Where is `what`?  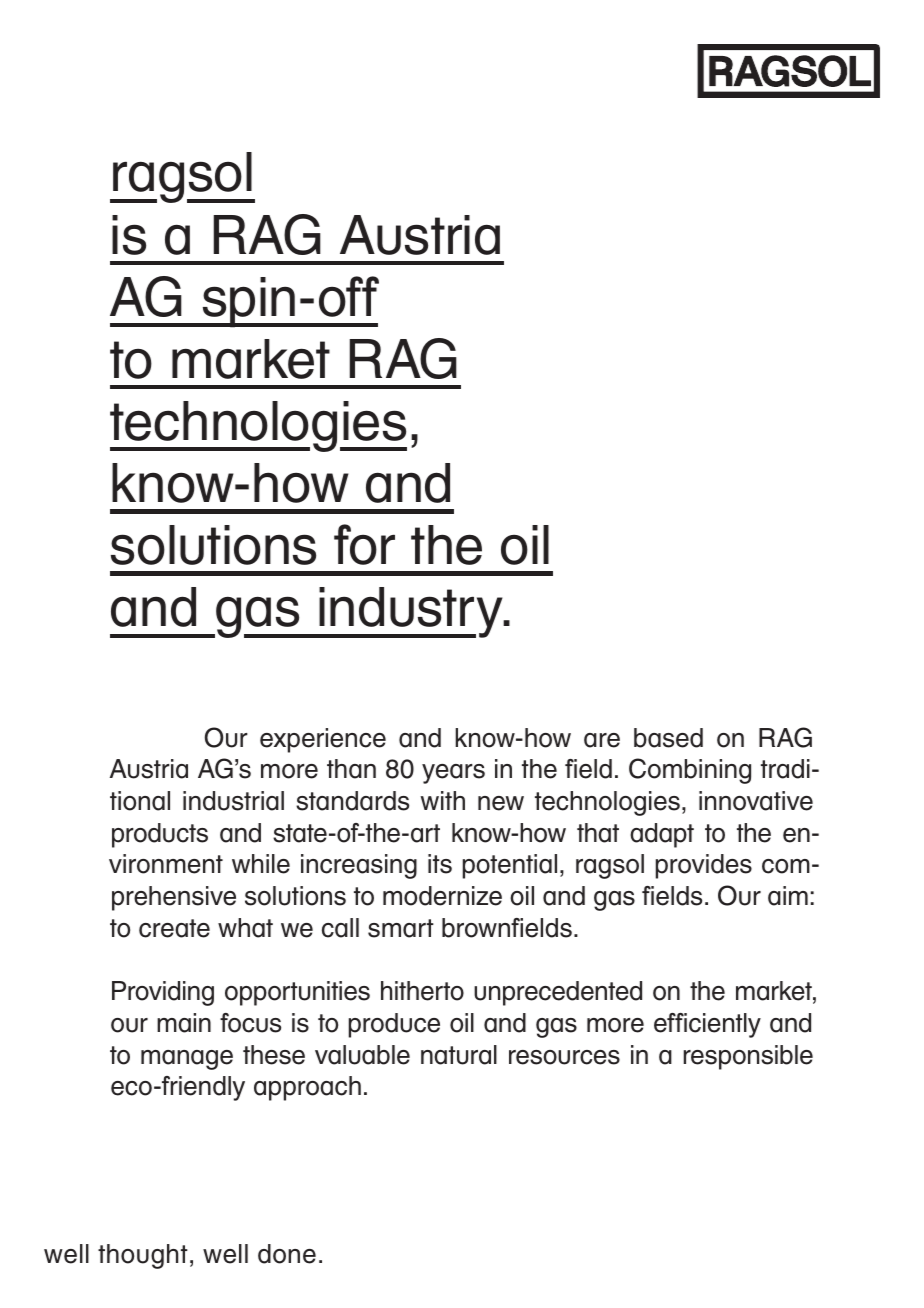
what is located at coordinates (245, 928).
